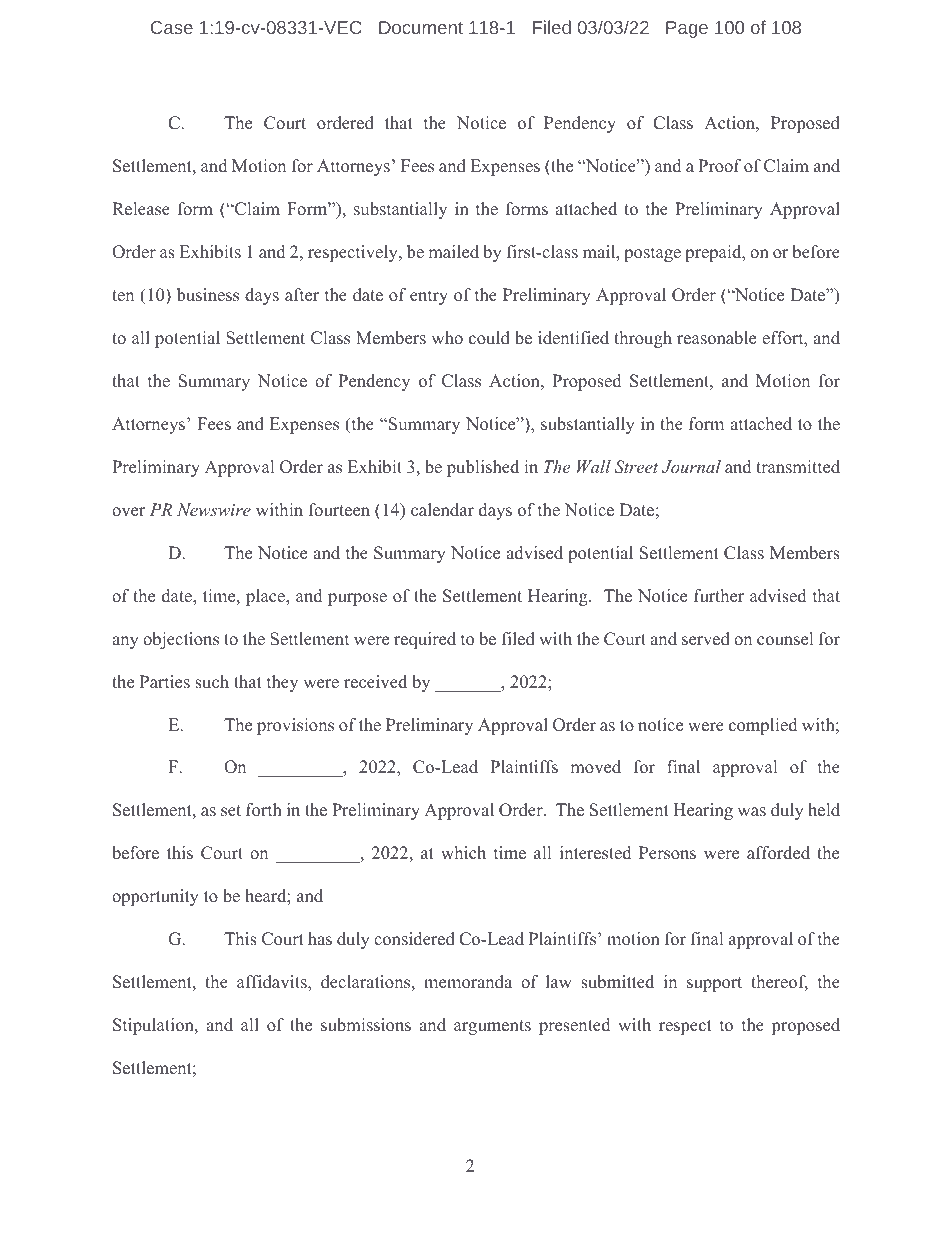 The image size is (952, 1233). Describe the element at coordinates (691, 467) in the page. I see `Journal` at that location.
